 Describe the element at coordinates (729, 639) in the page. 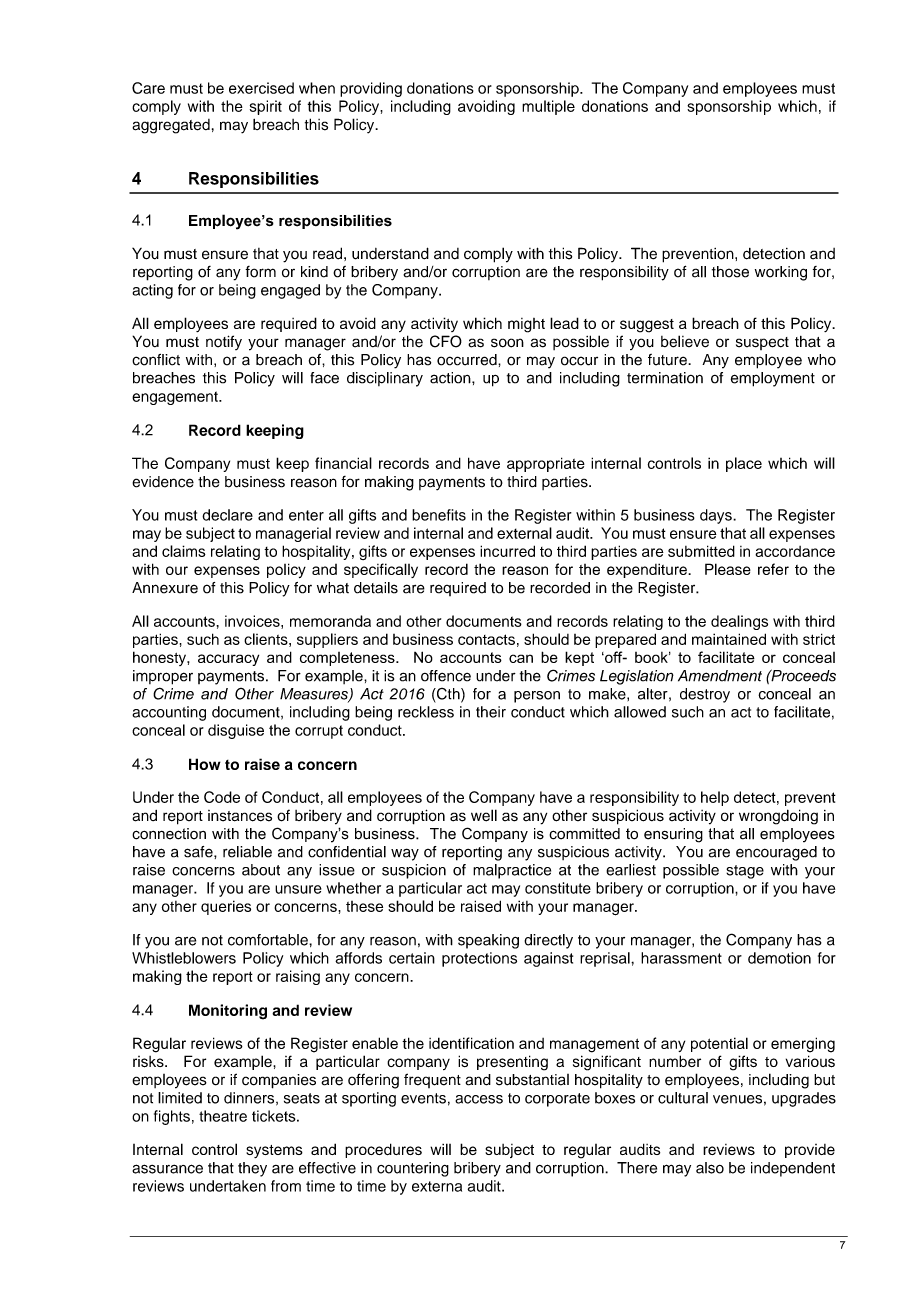

I see `maintained` at that location.
